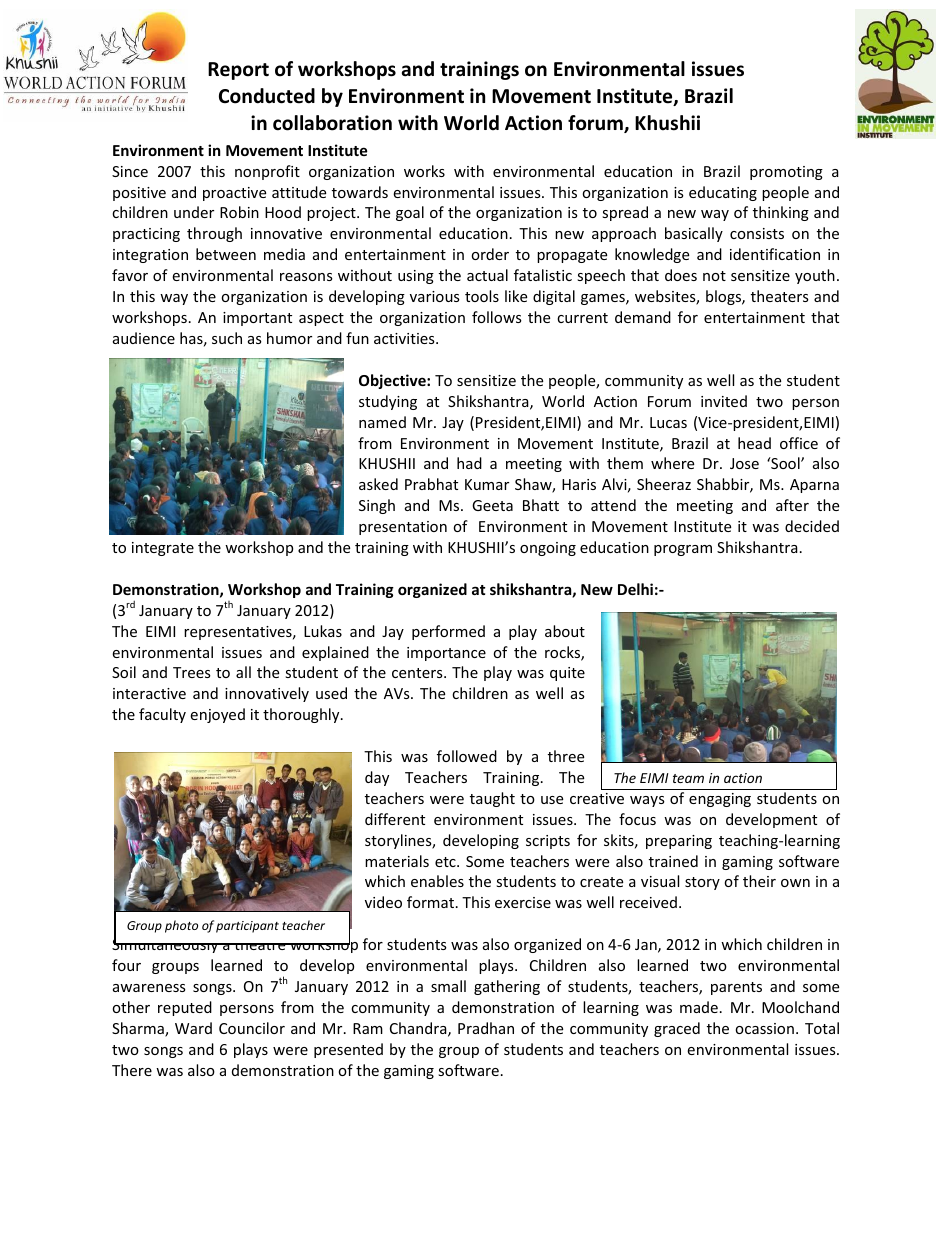 The image size is (952, 1233). Describe the element at coordinates (724, 401) in the image. I see `invited` at that location.
